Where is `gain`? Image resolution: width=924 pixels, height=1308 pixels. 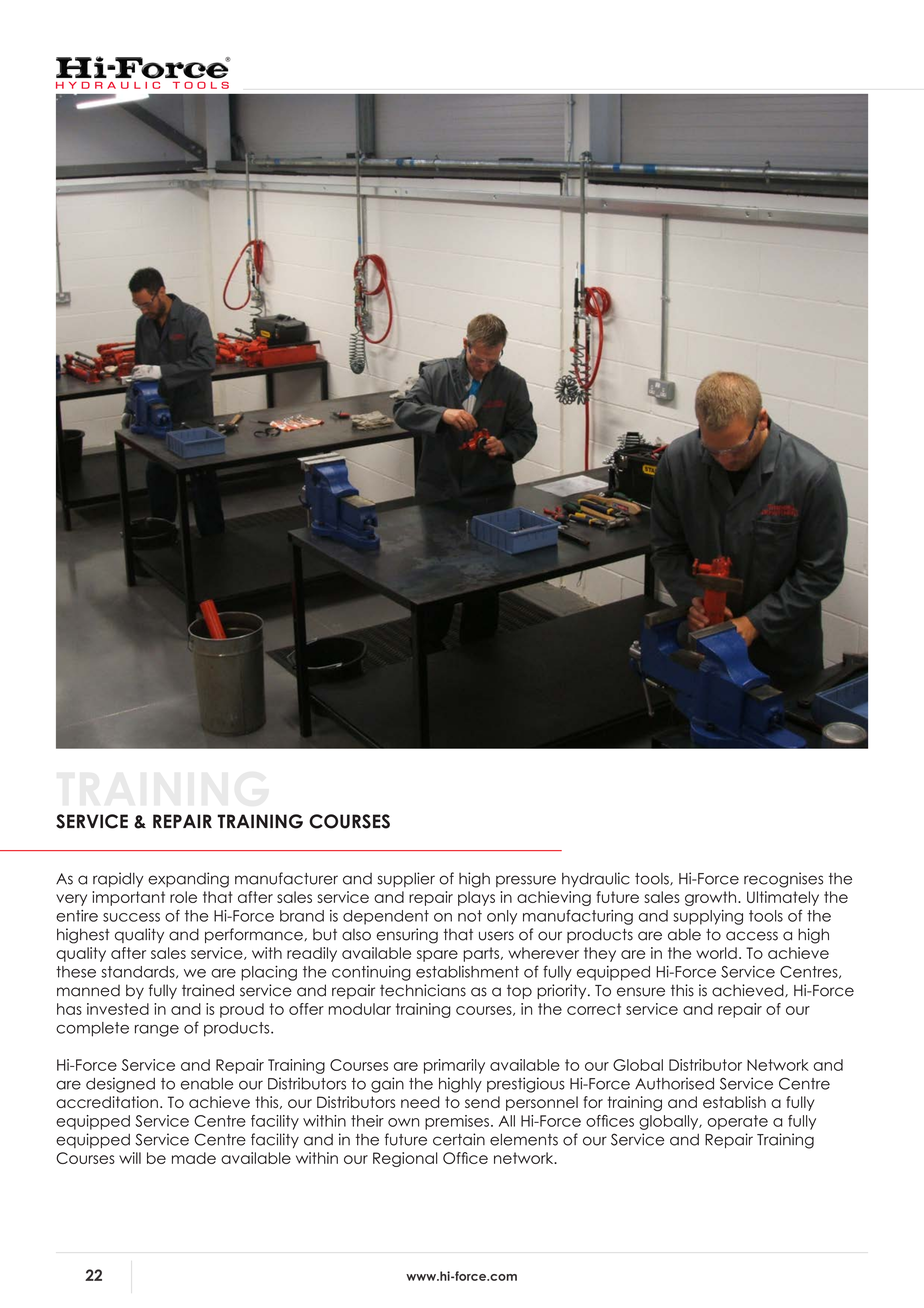
gain is located at coordinates (387, 1085).
